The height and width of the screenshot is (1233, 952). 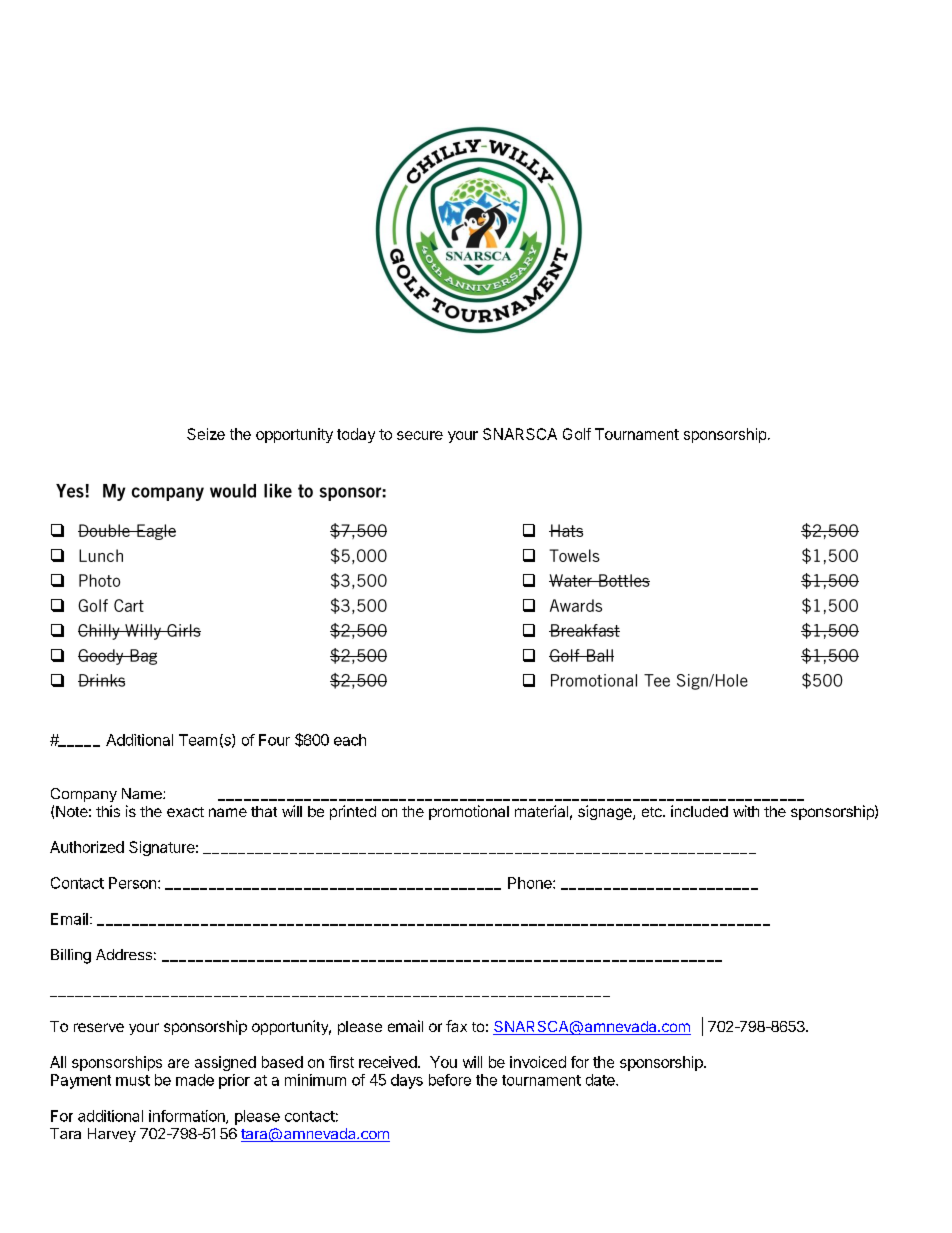 I want to click on printed, so click(x=353, y=812).
